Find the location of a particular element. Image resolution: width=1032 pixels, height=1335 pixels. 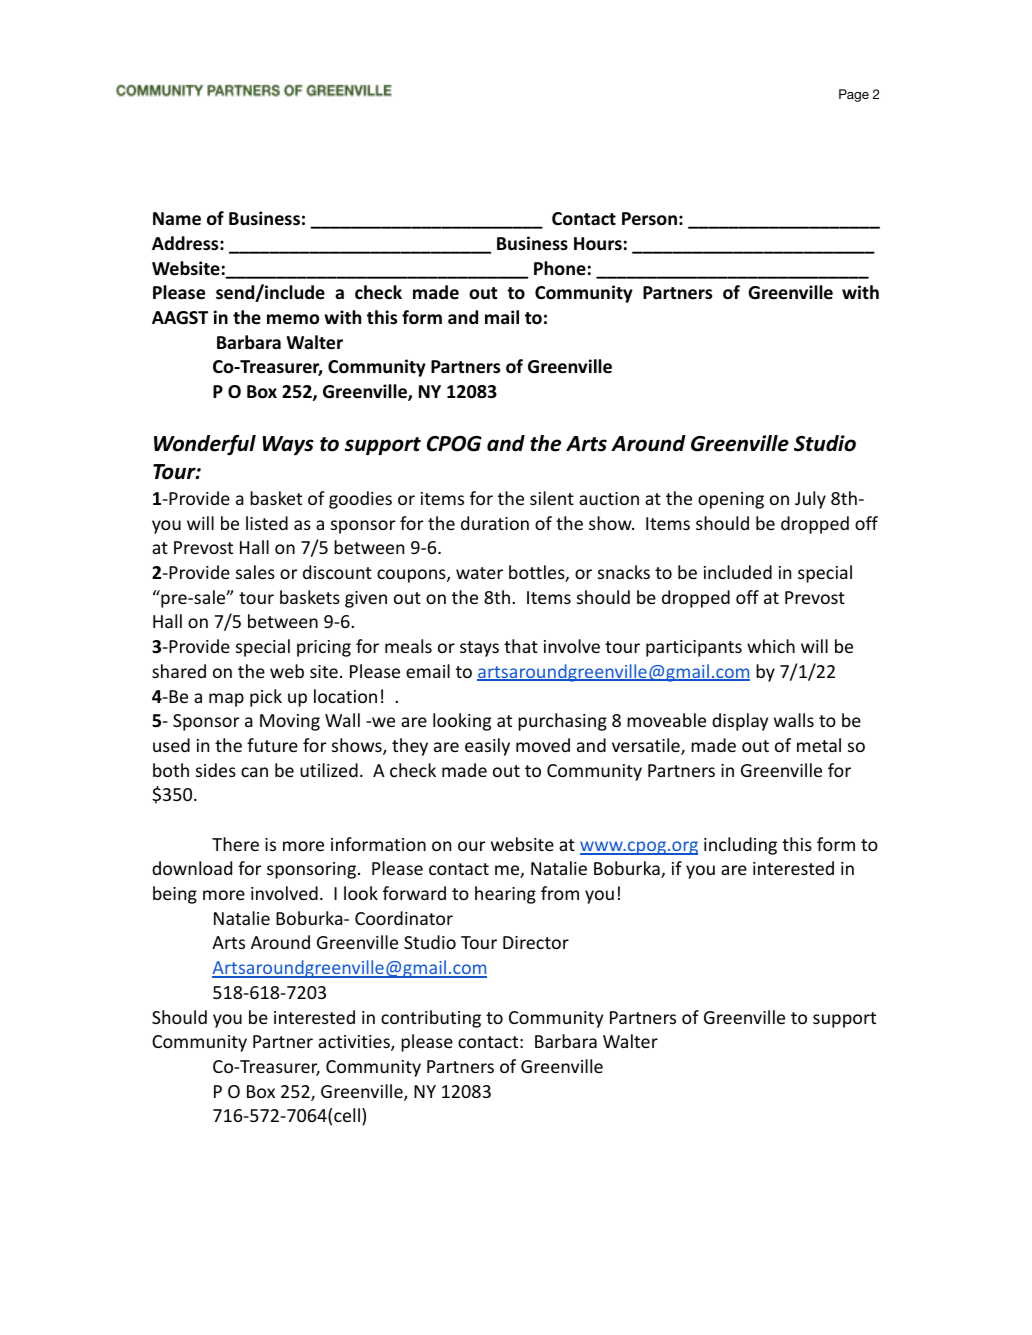

Name is located at coordinates (177, 218).
